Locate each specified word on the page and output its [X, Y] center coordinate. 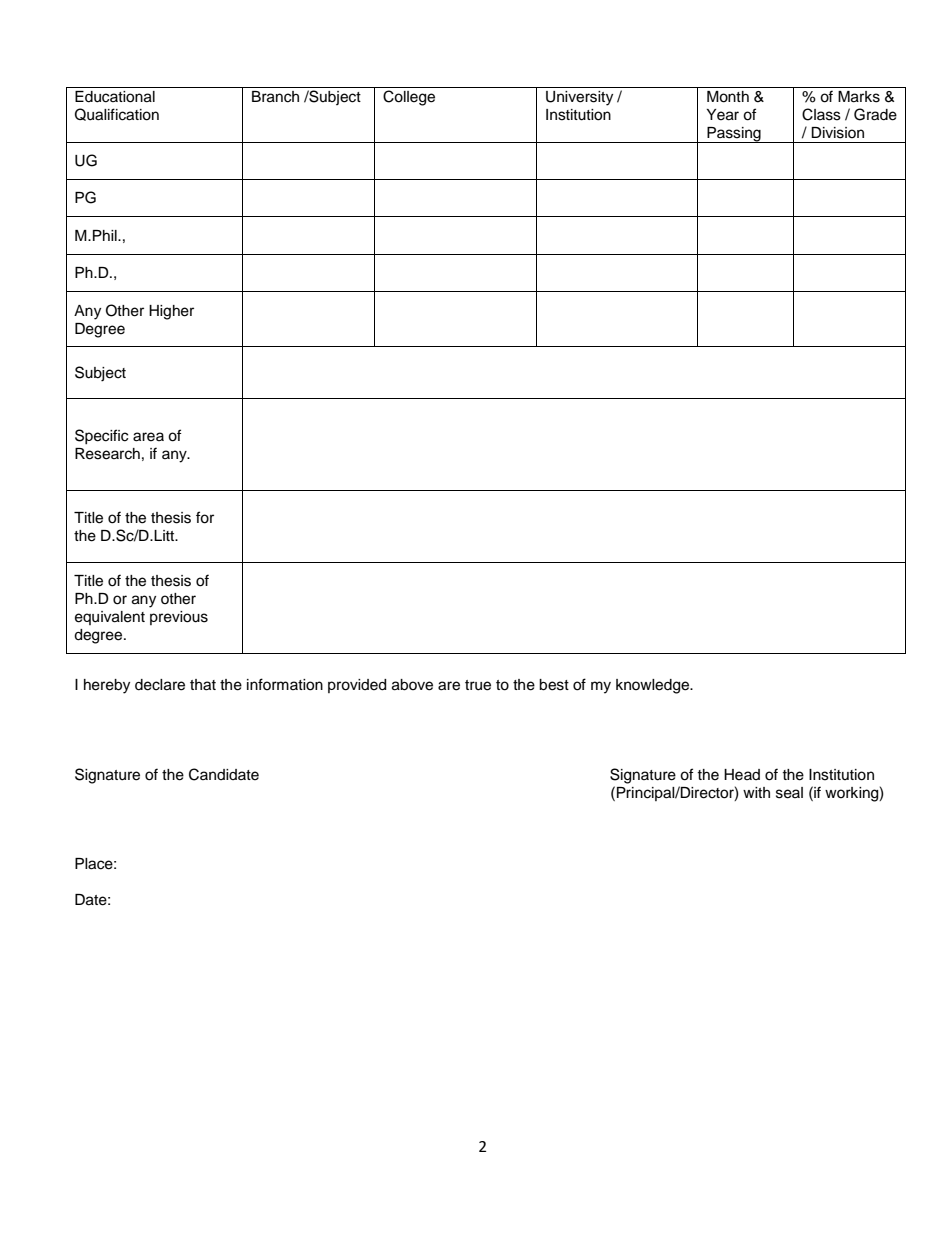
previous [179, 618]
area [148, 437]
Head [742, 775]
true [478, 685]
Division [837, 133]
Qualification [117, 114]
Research [107, 454]
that [203, 685]
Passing [734, 135]
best [554, 685]
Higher [171, 312]
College [409, 98]
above [412, 685]
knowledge [654, 686]
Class [821, 114]
